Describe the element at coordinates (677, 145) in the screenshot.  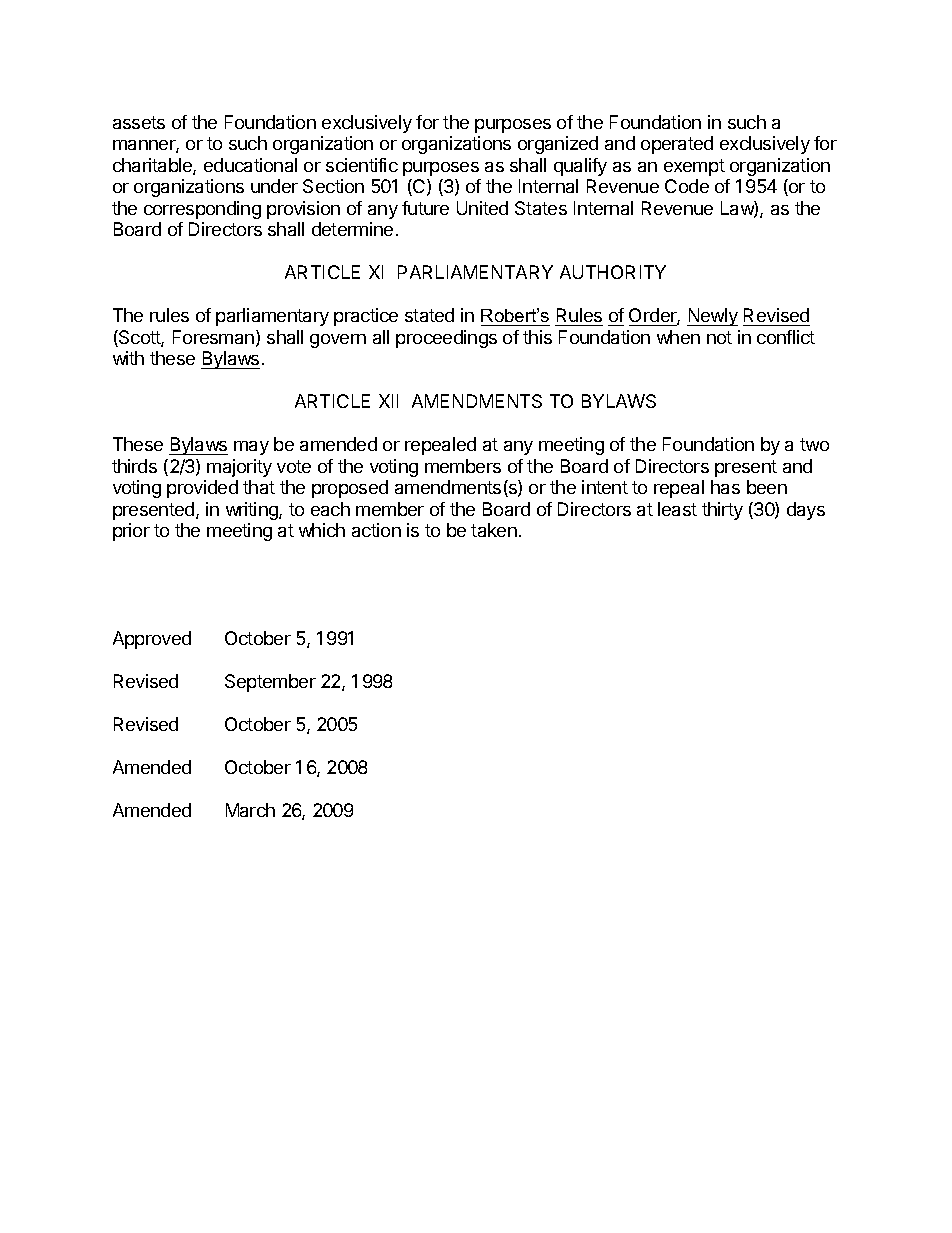
I see `operated` at that location.
